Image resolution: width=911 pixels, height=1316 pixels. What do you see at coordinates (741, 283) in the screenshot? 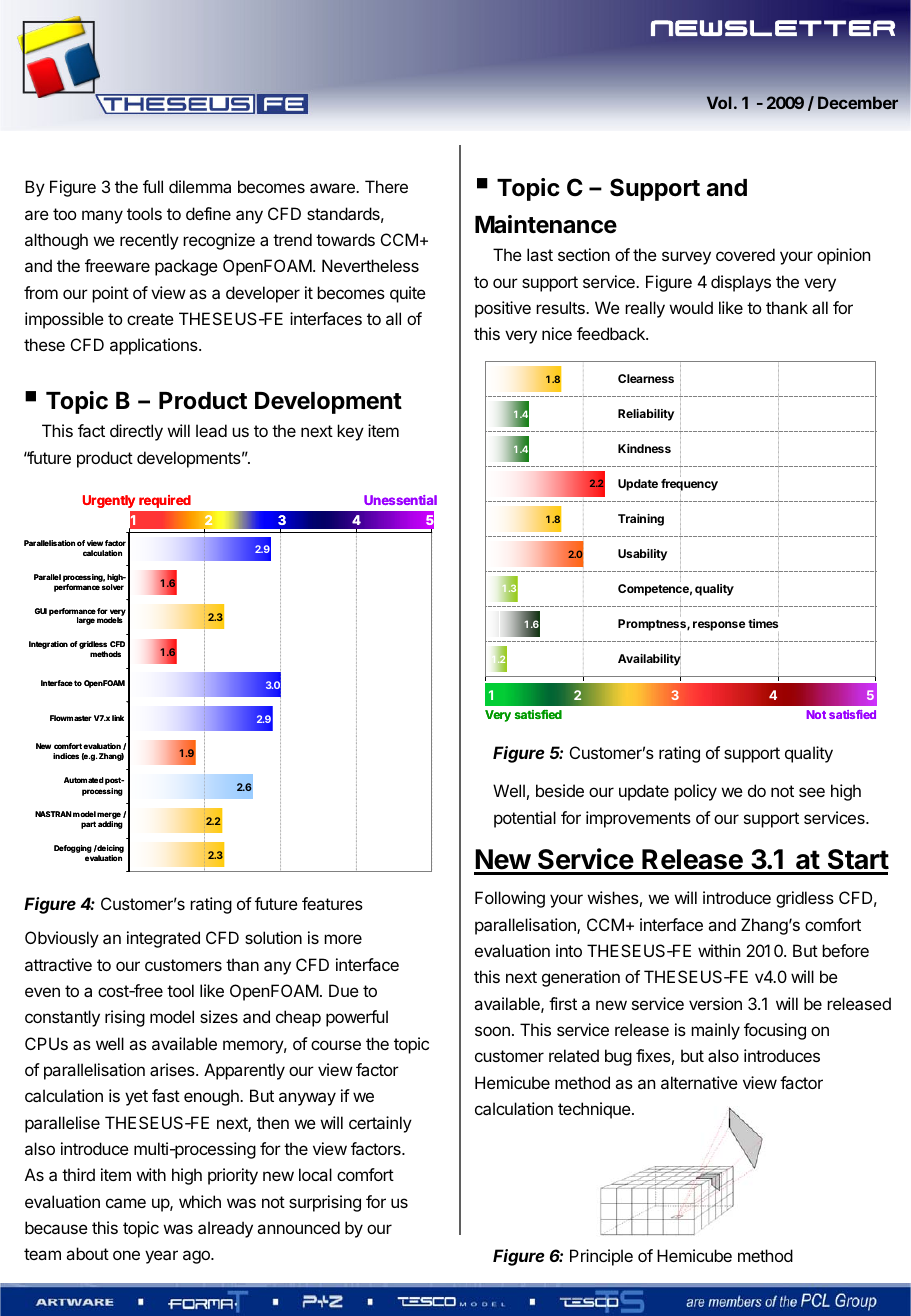
I see `displays` at bounding box center [741, 283].
